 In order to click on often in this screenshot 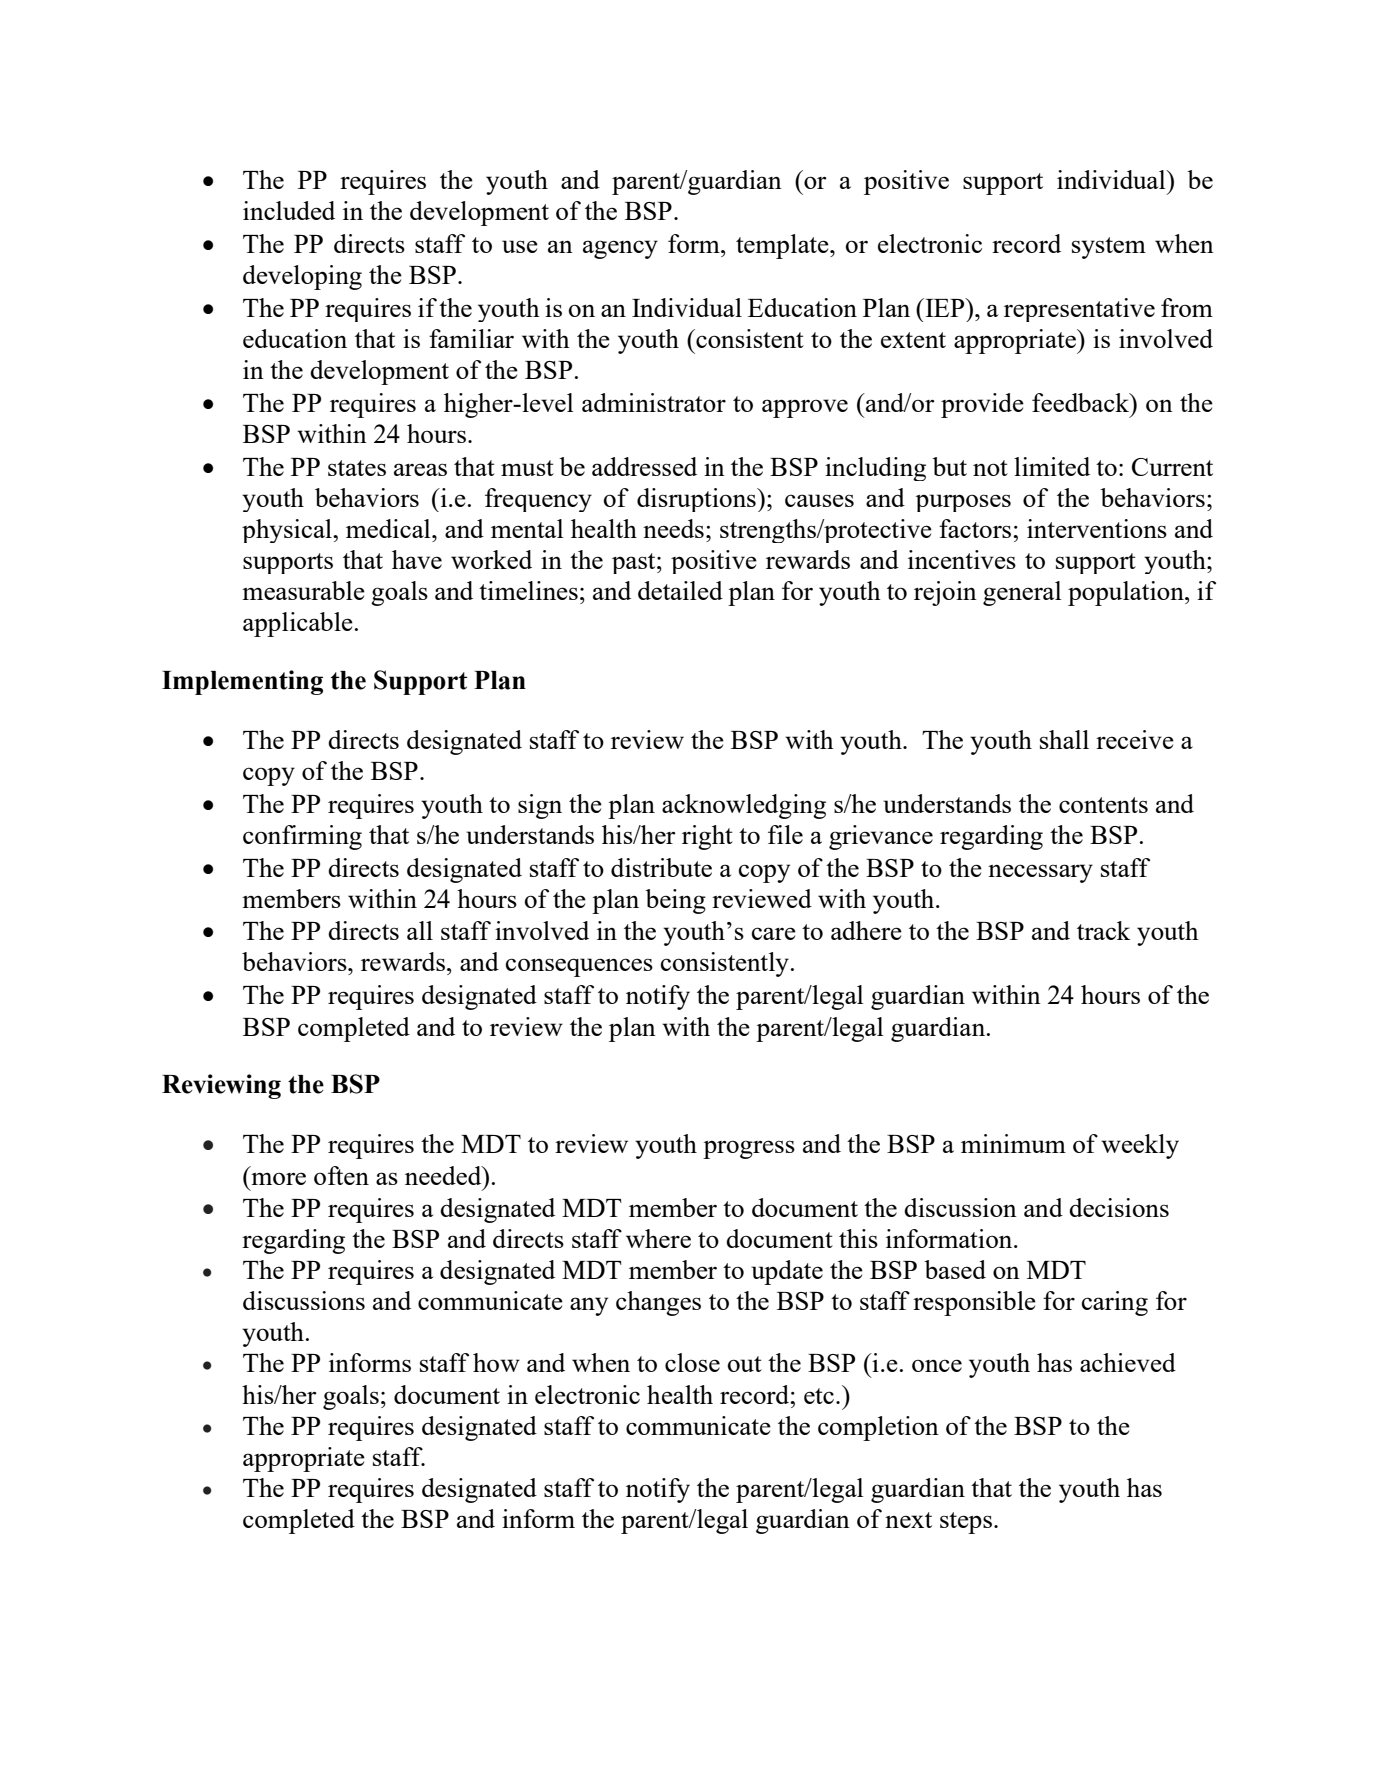, I will do `click(341, 1175)`.
